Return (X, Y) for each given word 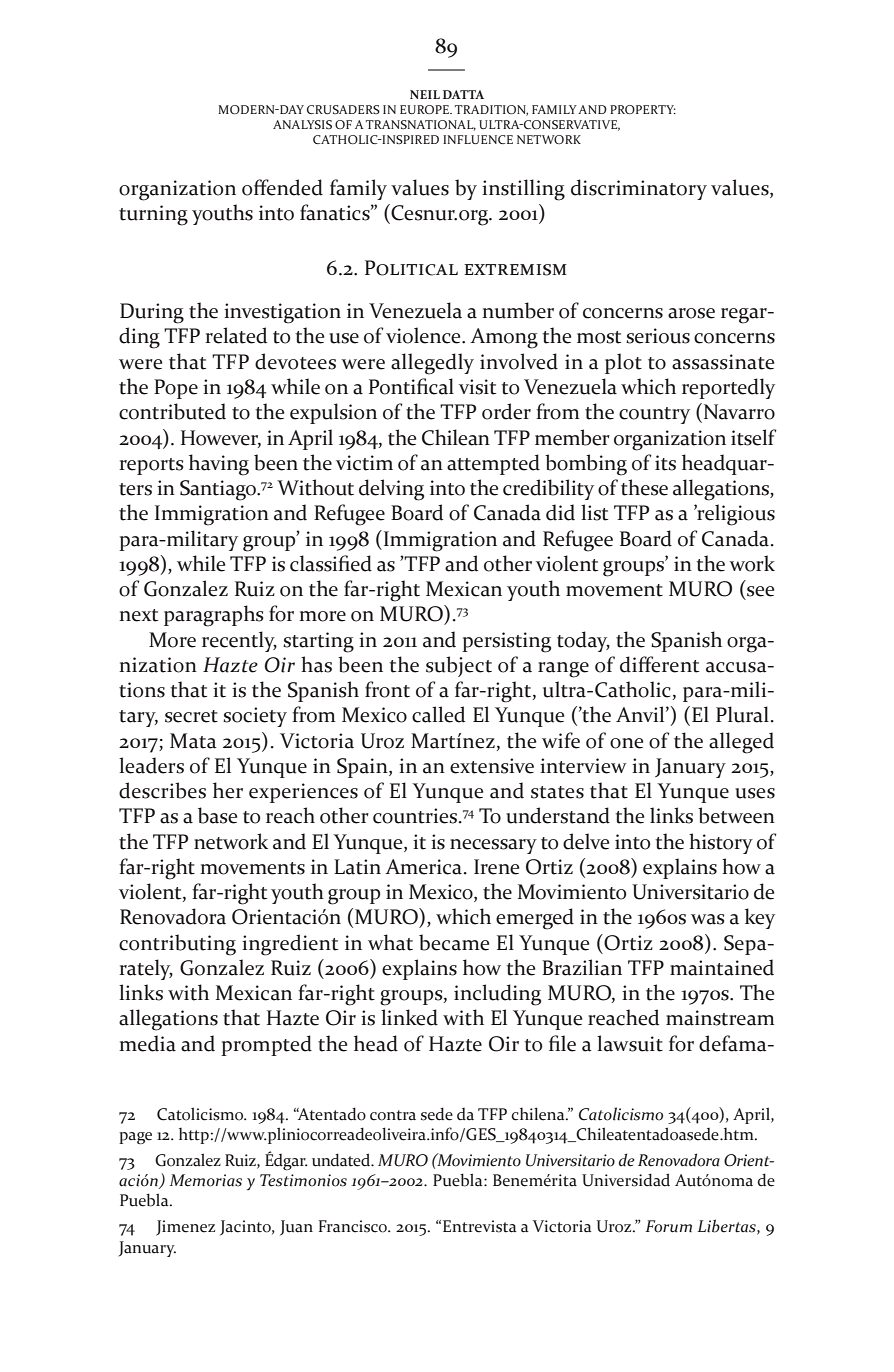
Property (643, 109)
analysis (302, 124)
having (219, 465)
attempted (493, 464)
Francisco (354, 1226)
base (217, 815)
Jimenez (185, 1228)
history (721, 843)
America (423, 867)
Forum (668, 1226)
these (644, 487)
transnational (421, 125)
